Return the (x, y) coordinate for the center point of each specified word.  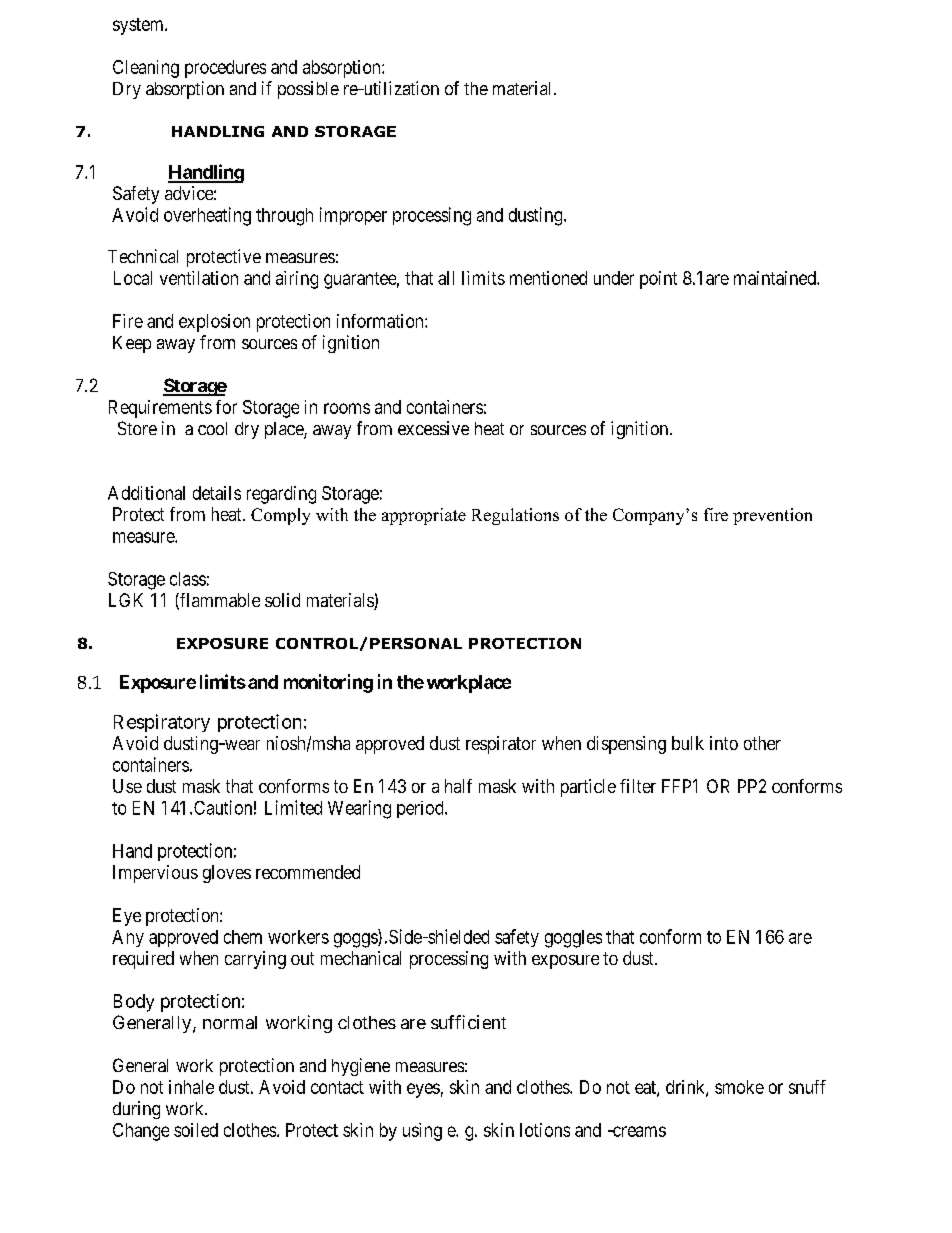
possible (308, 90)
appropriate (424, 516)
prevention (772, 516)
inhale (191, 1087)
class (188, 579)
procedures (225, 69)
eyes (423, 1090)
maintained (776, 278)
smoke (739, 1087)
